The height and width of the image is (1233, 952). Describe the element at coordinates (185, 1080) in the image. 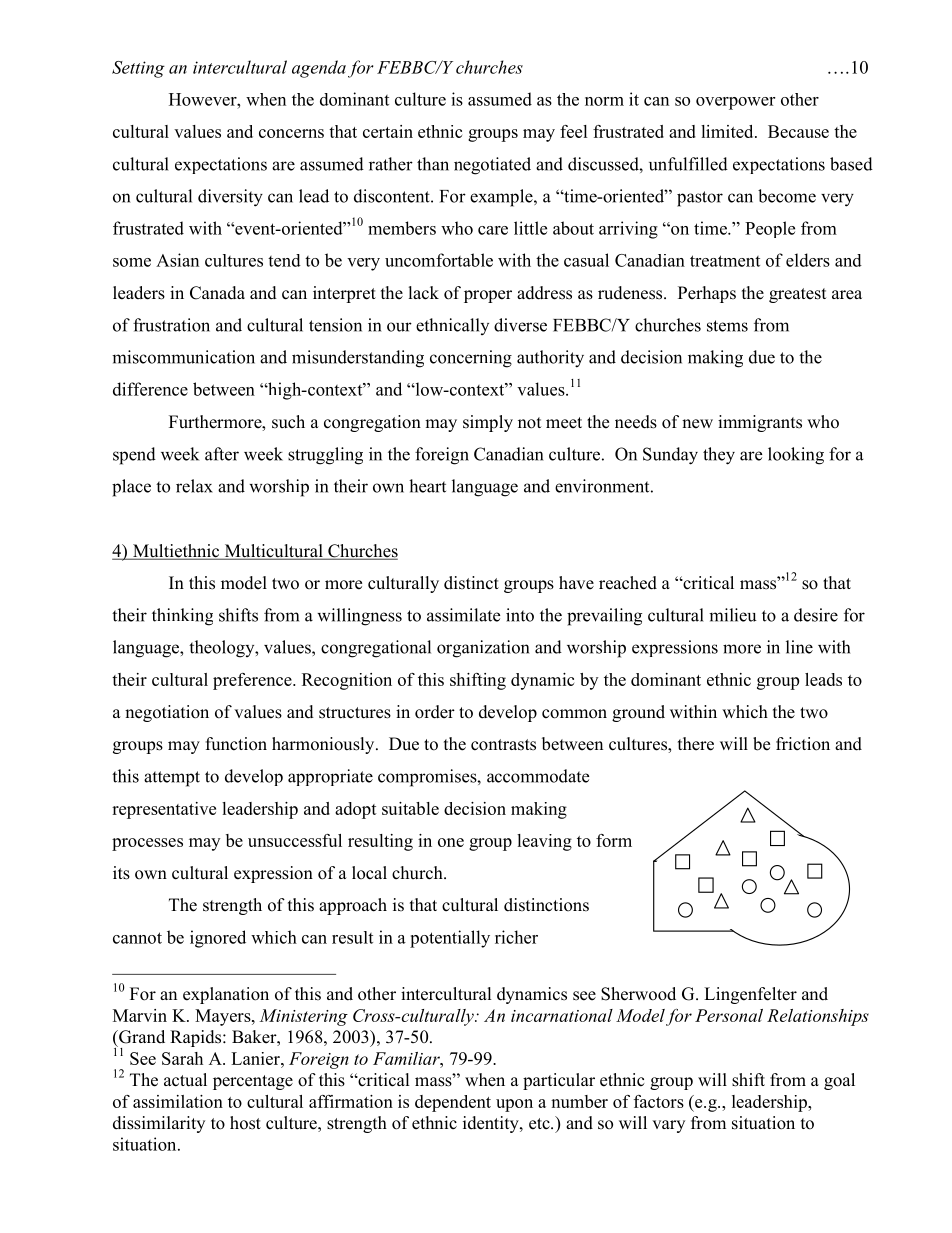

I see `actual` at that location.
